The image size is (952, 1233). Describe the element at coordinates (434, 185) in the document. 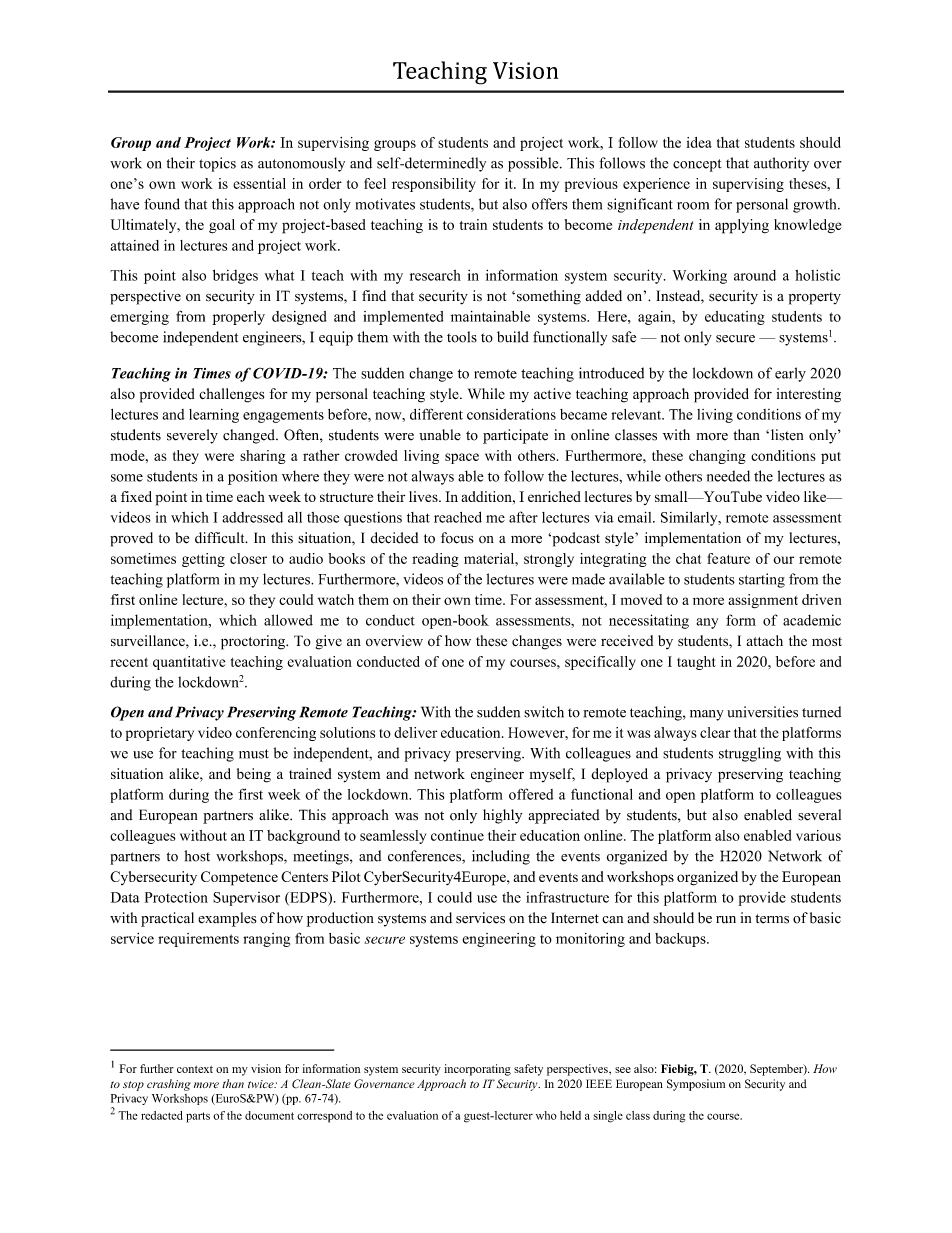

I see `responsibility` at that location.
